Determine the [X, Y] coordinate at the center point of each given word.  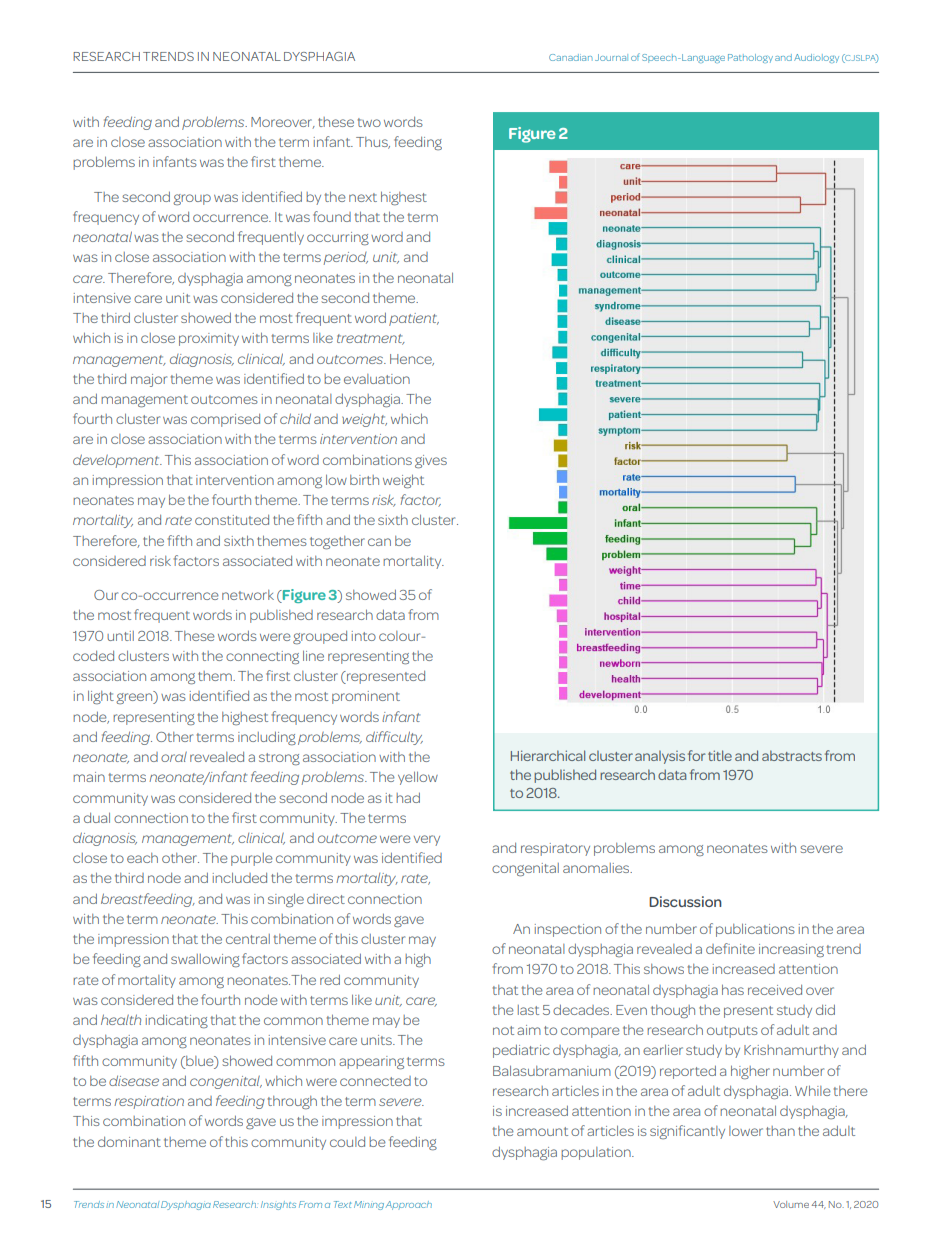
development [117, 461]
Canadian [571, 57]
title [720, 755]
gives [431, 461]
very [427, 840]
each [142, 858]
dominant [129, 1141]
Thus [373, 143]
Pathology [750, 58]
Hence [412, 360]
